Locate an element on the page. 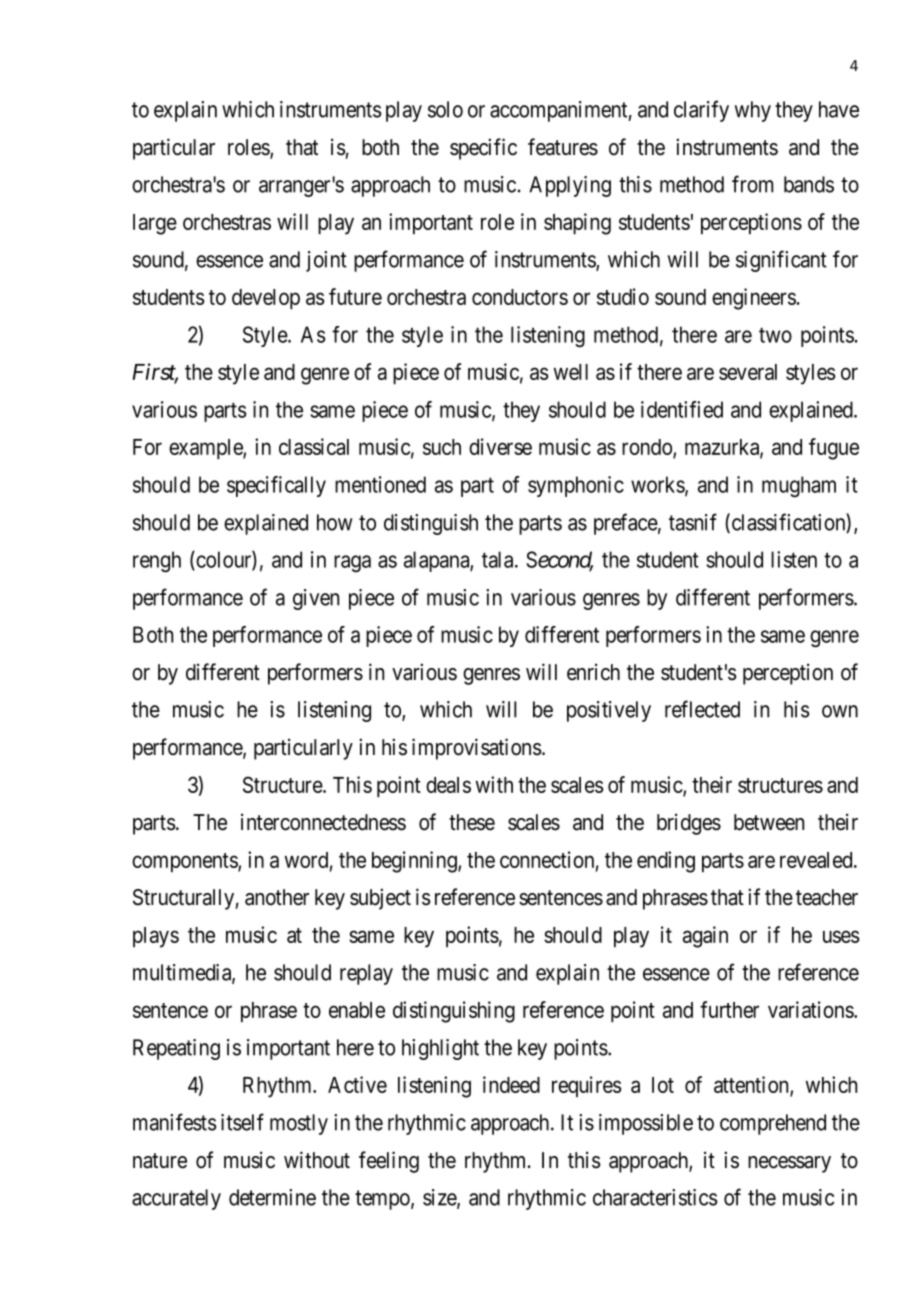 The width and height of the document is (924, 1308). given is located at coordinates (316, 599).
